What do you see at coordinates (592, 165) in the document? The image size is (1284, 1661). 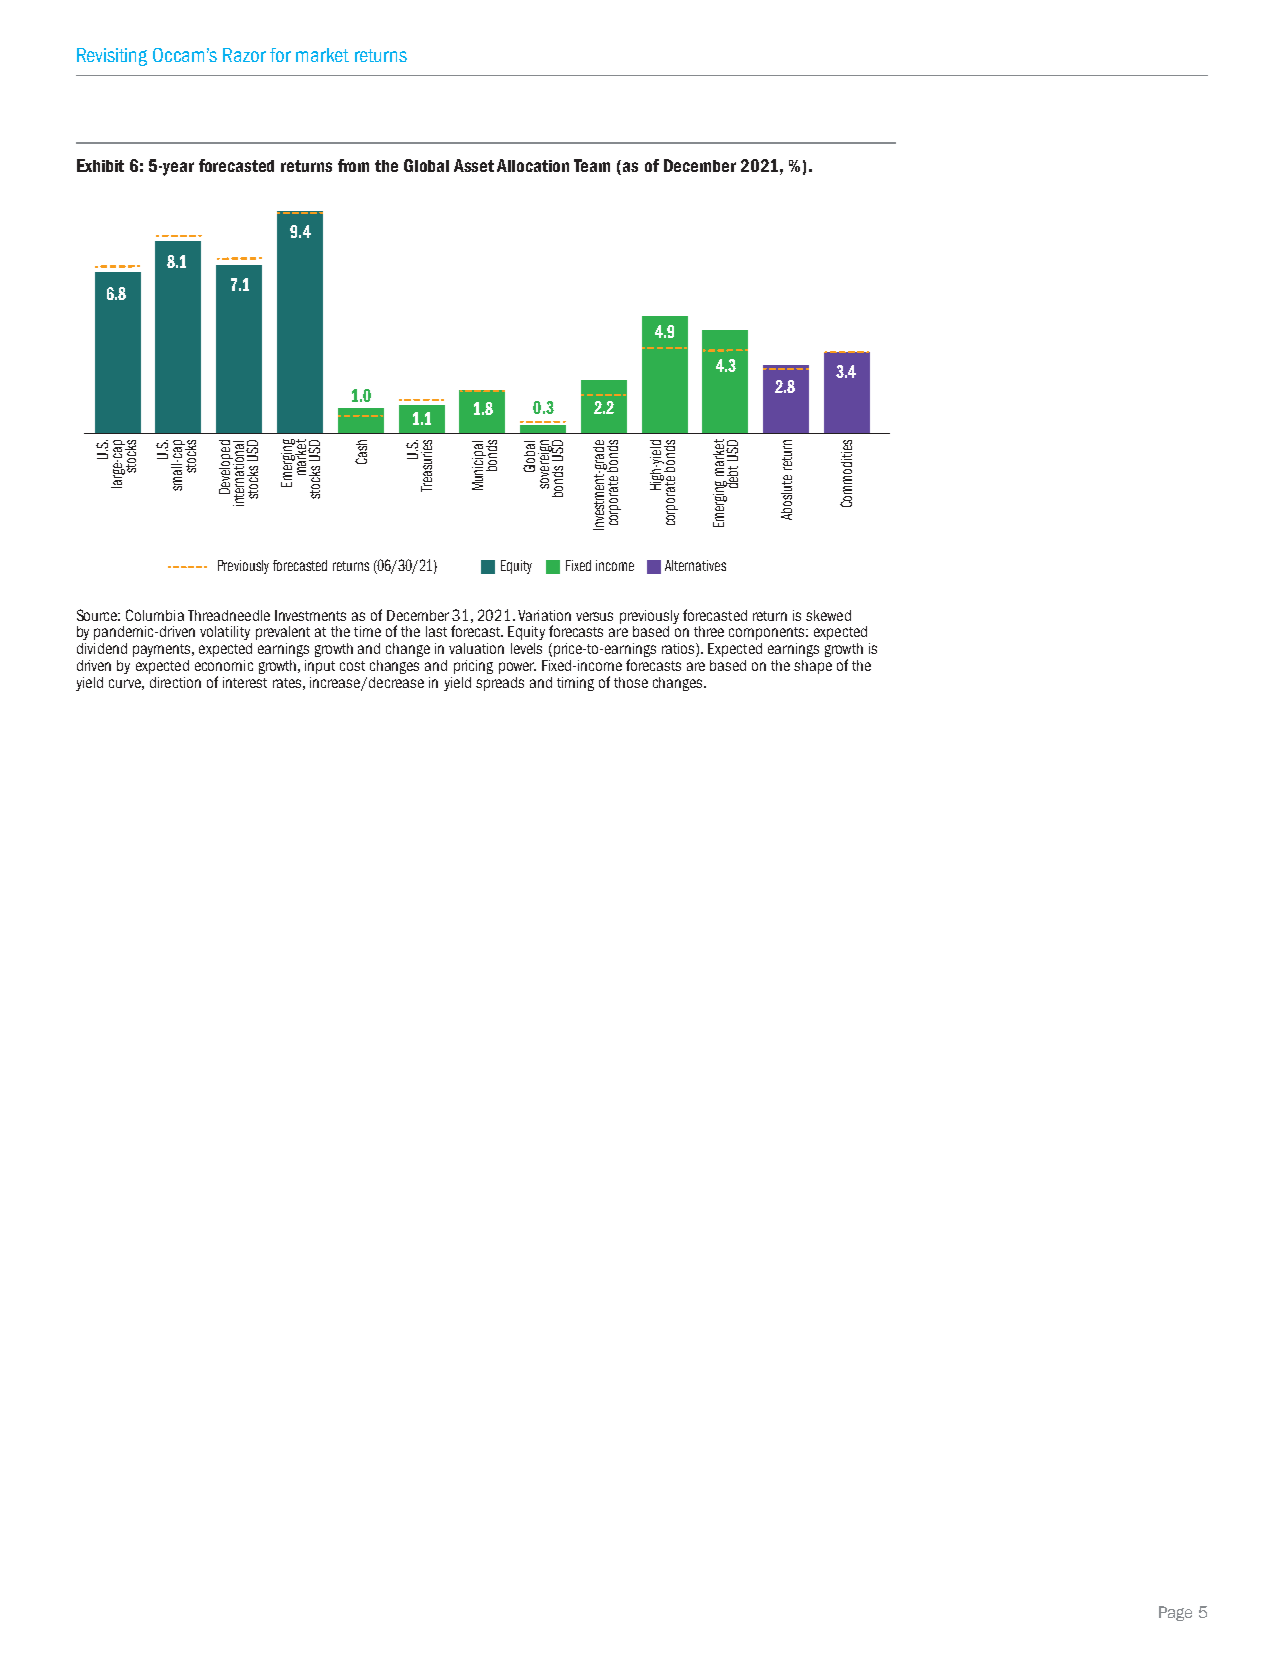 I see `Team` at bounding box center [592, 165].
